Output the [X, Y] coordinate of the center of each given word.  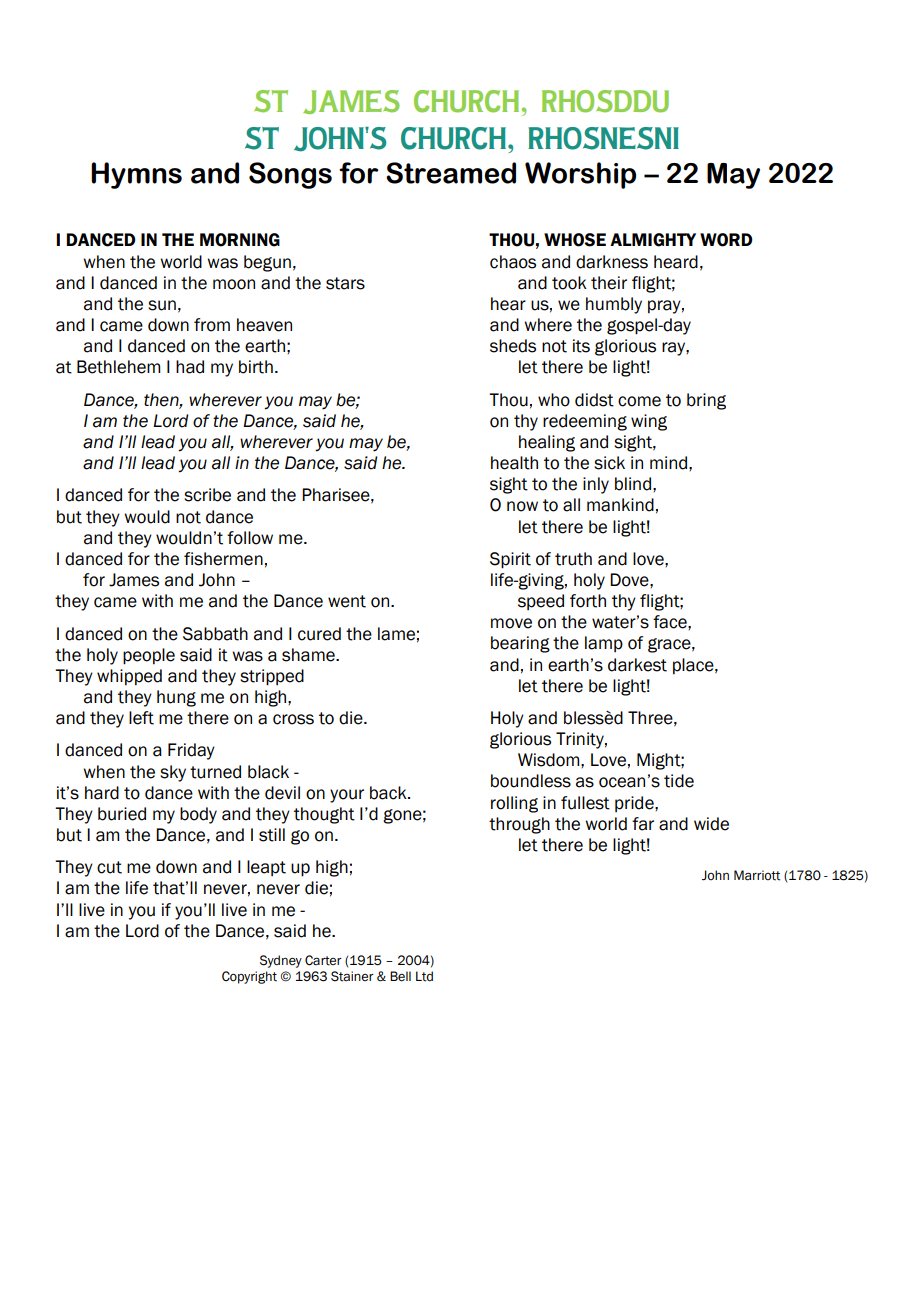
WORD [726, 240]
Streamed [451, 173]
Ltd [424, 976]
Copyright [249, 977]
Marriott [757, 875]
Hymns [136, 175]
